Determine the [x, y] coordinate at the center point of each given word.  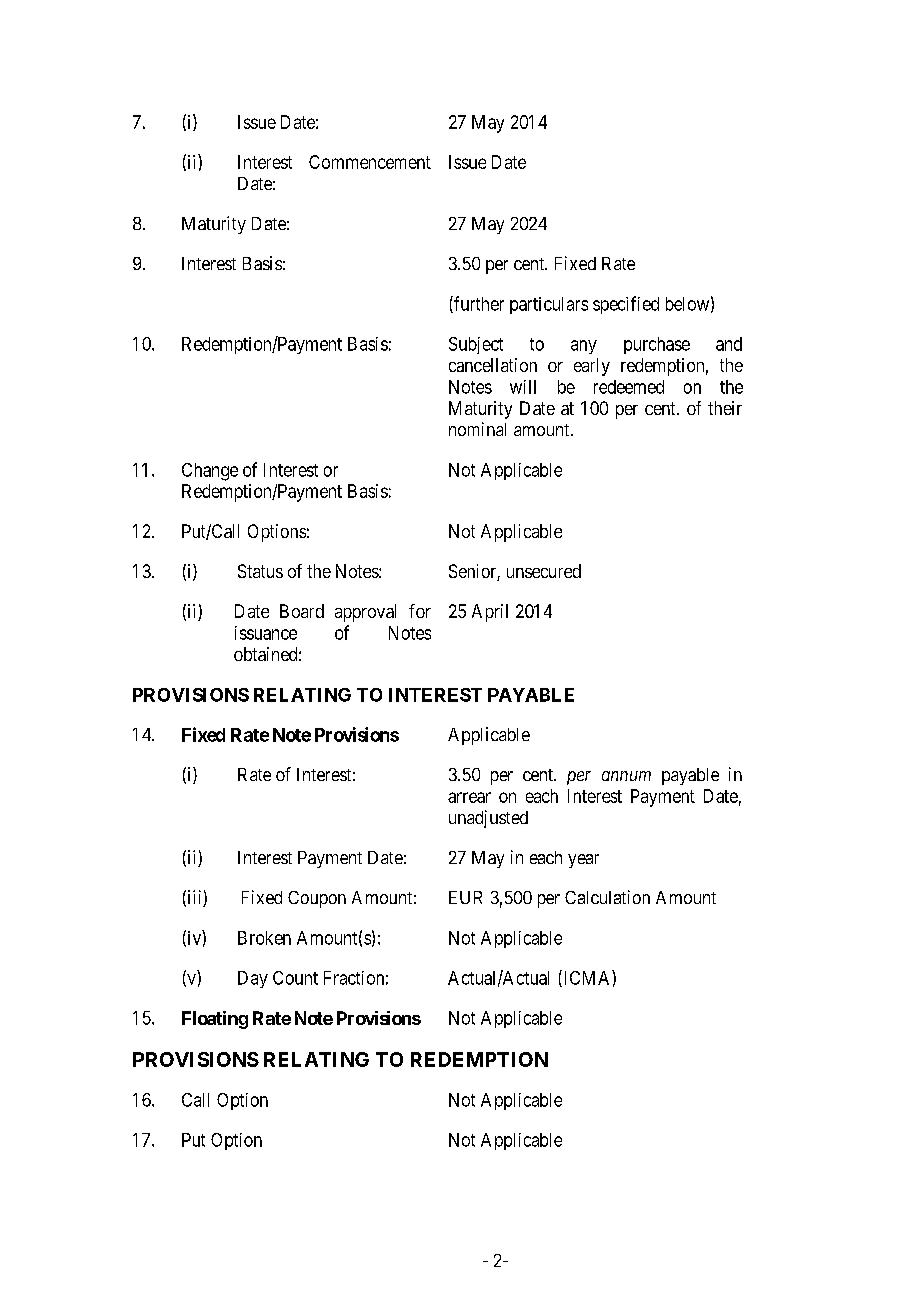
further [478, 304]
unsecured [544, 571]
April [490, 613]
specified [626, 305]
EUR [465, 897]
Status [260, 571]
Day [253, 979]
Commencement [370, 162]
